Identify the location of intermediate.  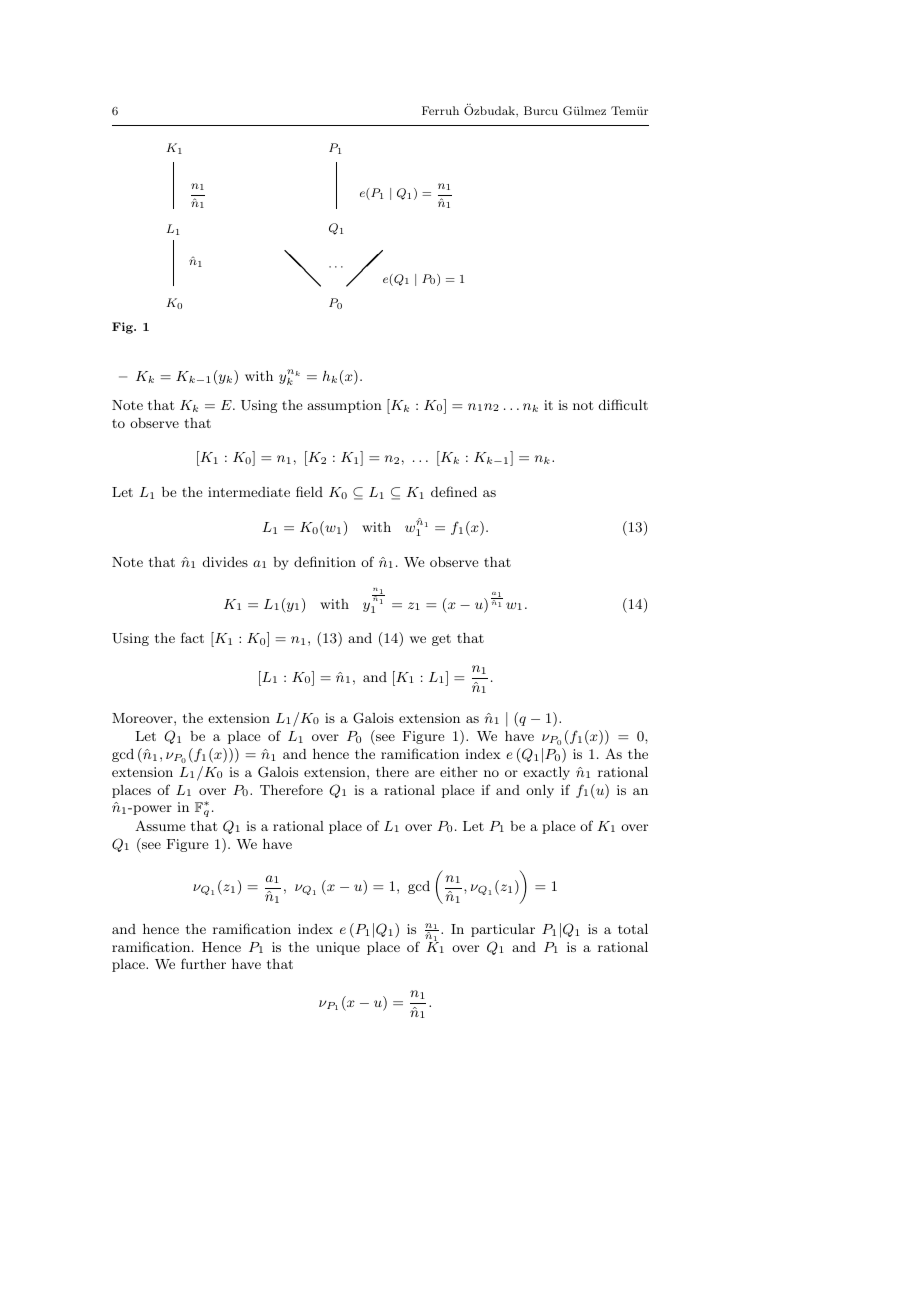
(249, 492).
